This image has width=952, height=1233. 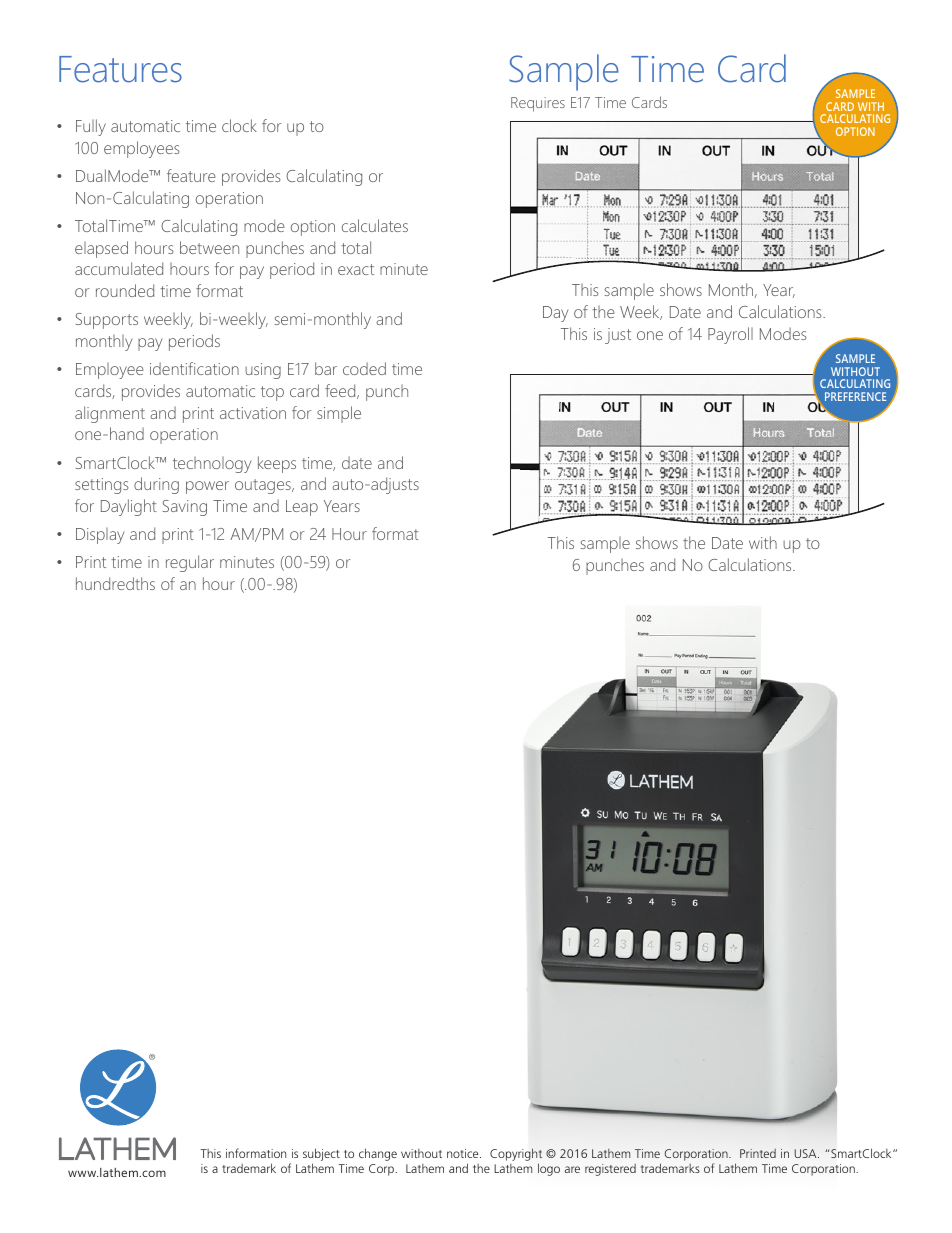 I want to click on subject, so click(x=321, y=1156).
